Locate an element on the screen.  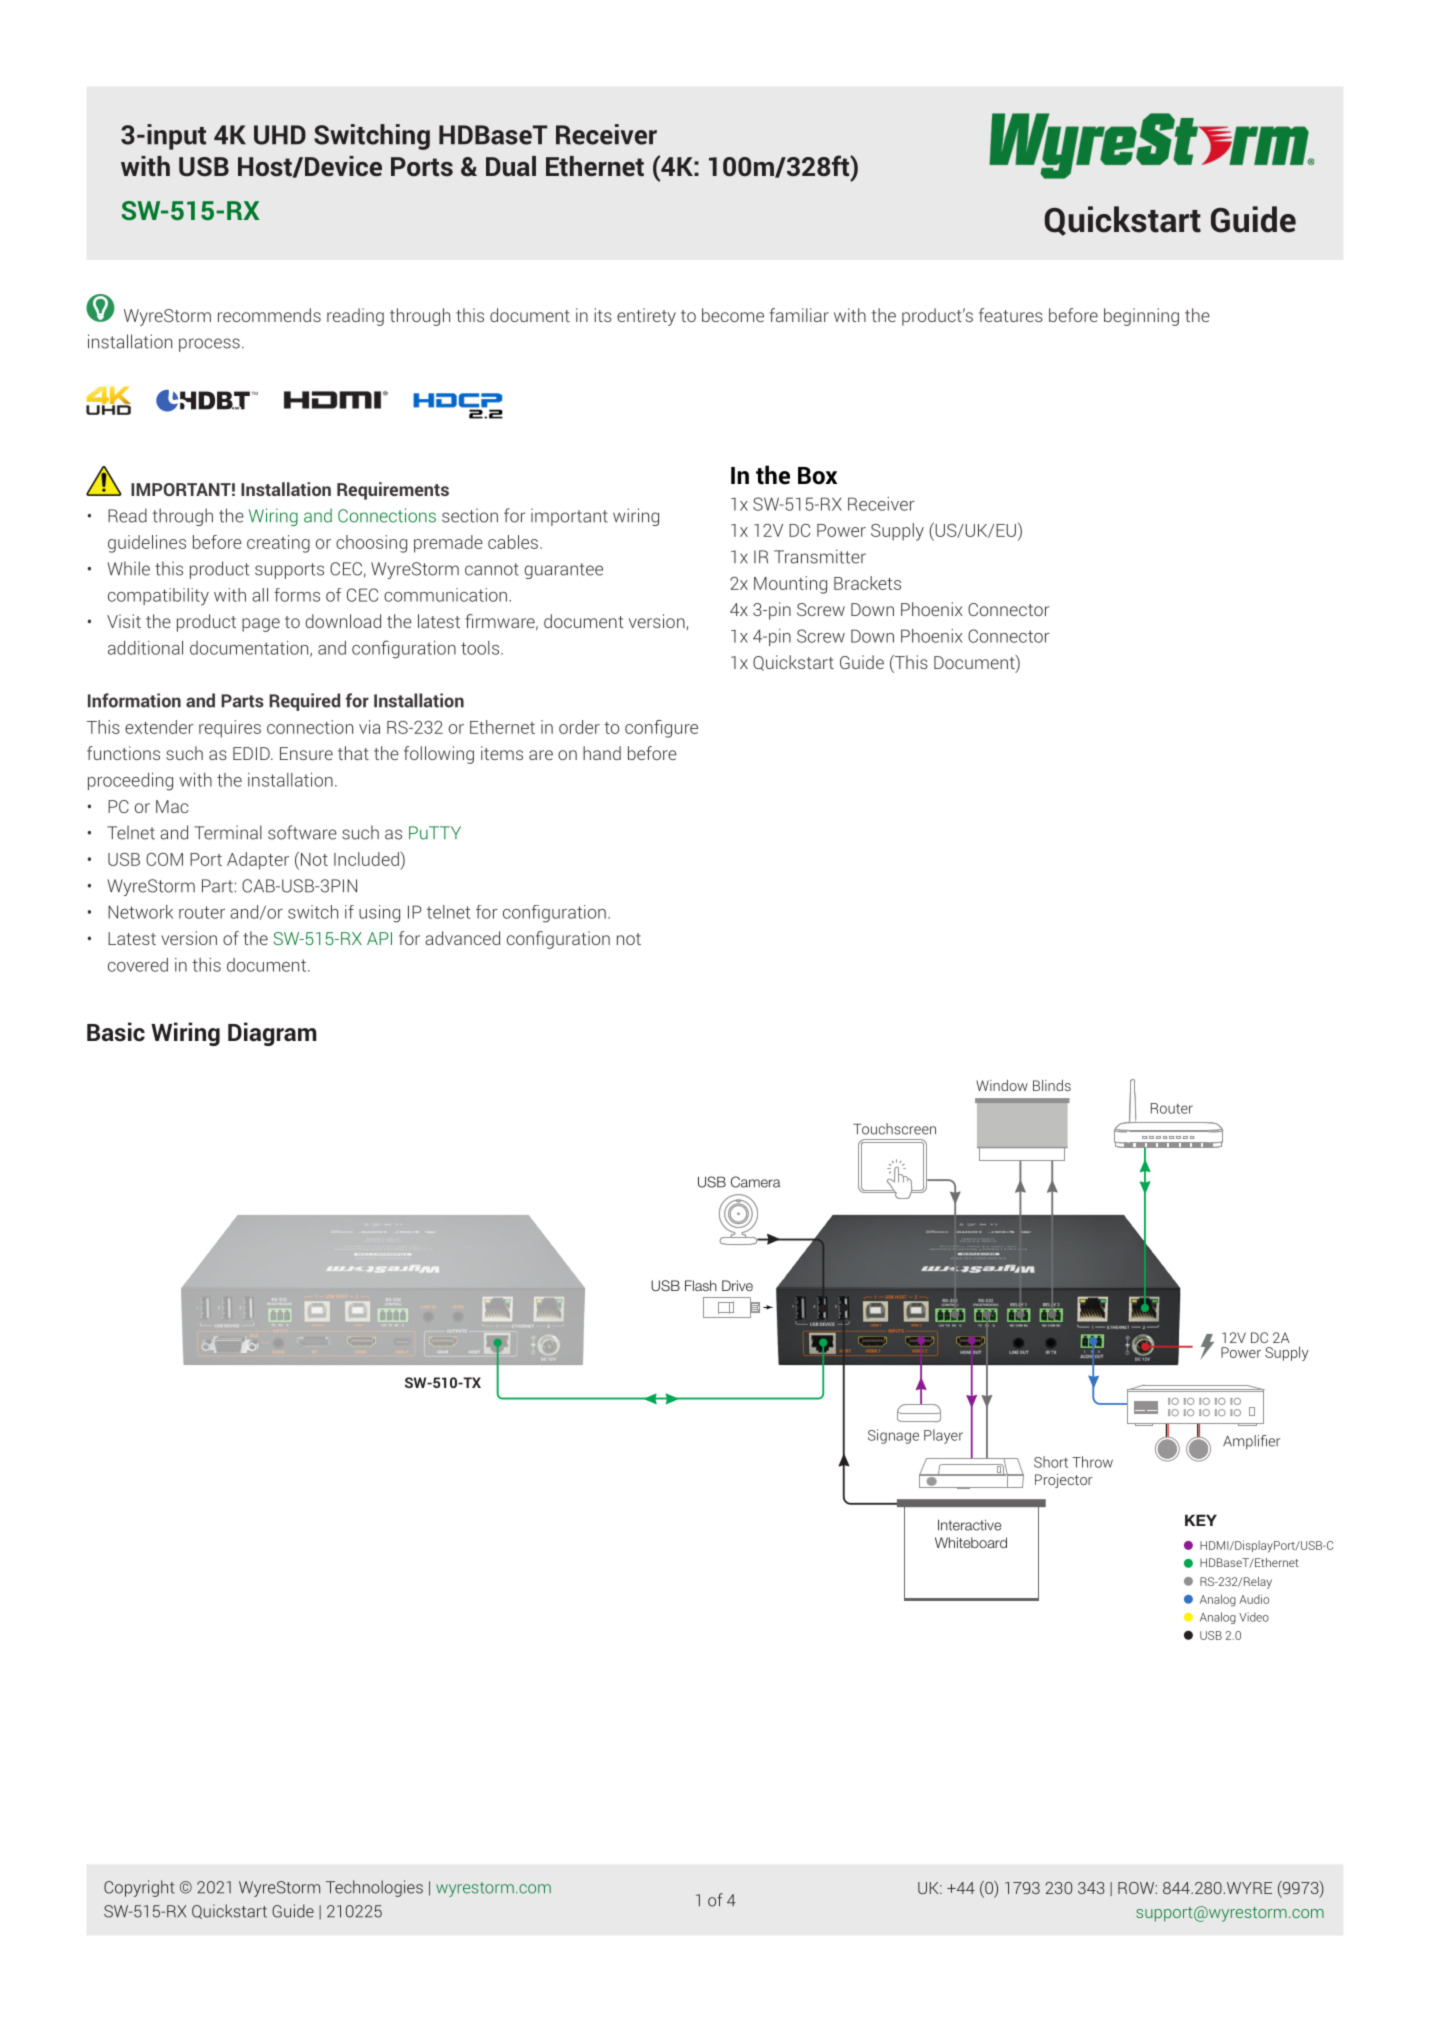
Technologies is located at coordinates (374, 1888).
